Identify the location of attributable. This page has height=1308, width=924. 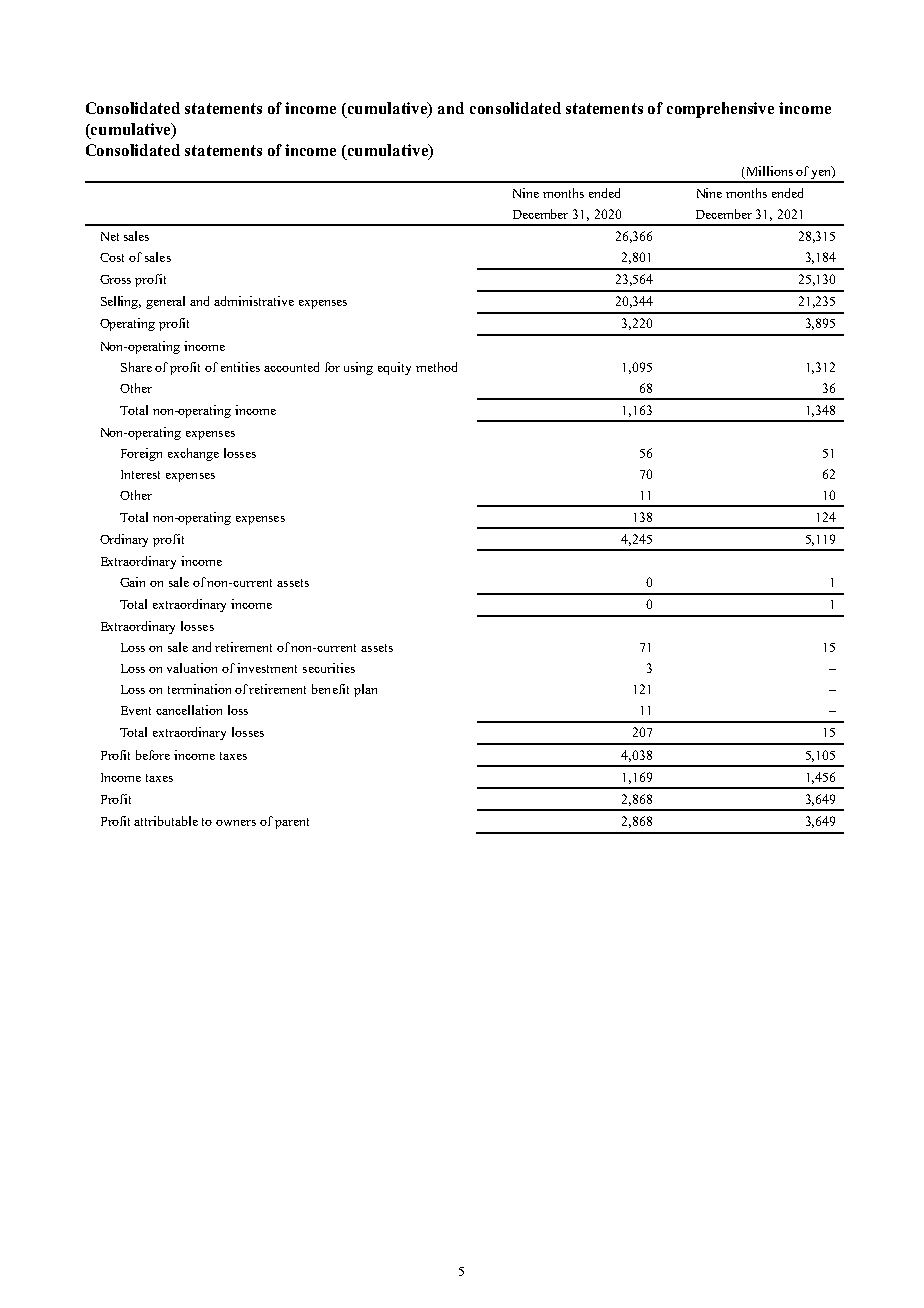
(166, 821).
